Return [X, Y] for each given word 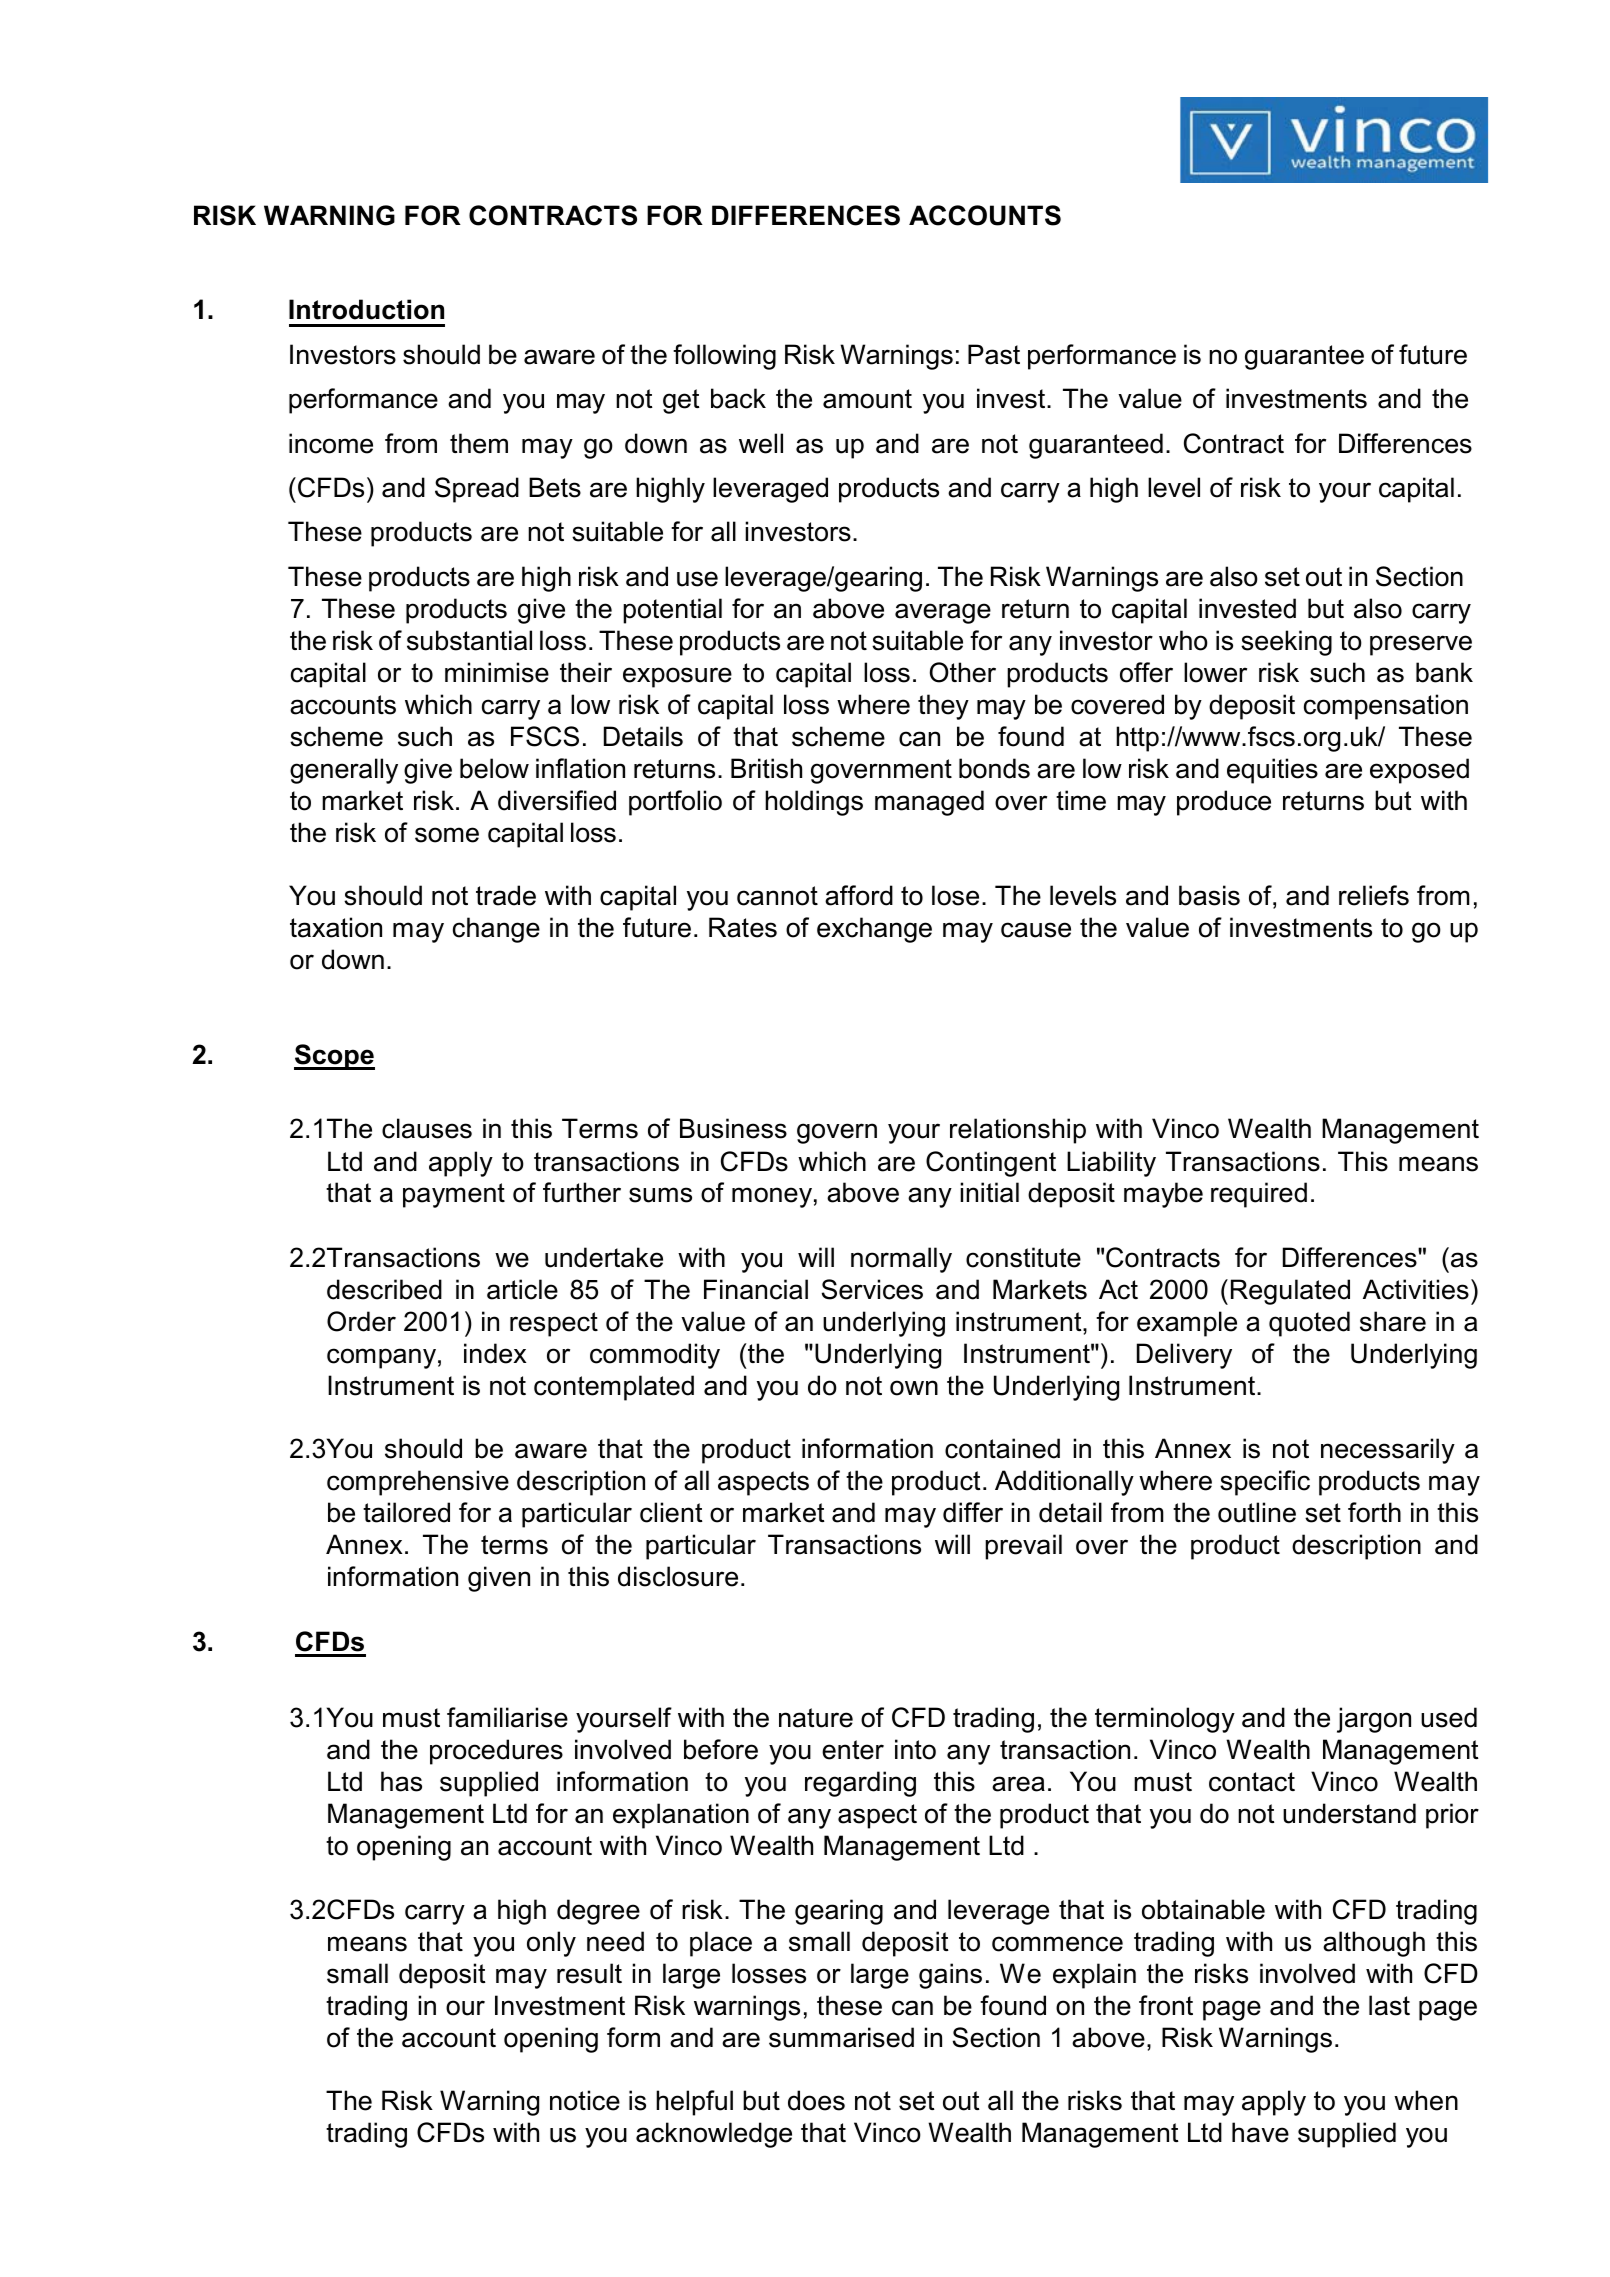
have [1260, 2132]
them [479, 443]
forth [1374, 1512]
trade [506, 895]
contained [1002, 1448]
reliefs [1374, 895]
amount [867, 399]
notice [585, 2100]
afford [859, 895]
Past [994, 354]
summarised [841, 2037]
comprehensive [418, 1483]
